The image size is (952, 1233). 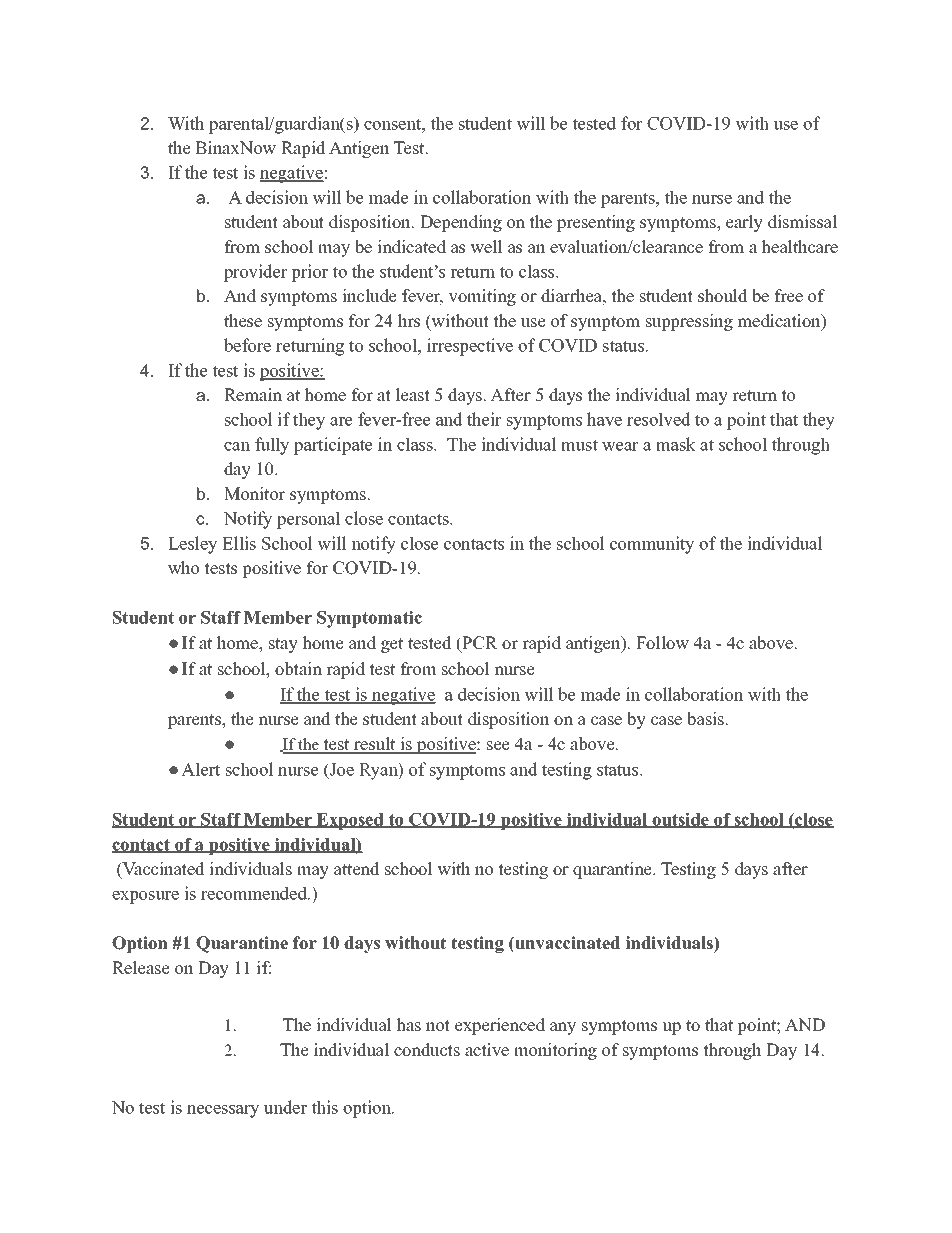 I want to click on early, so click(x=744, y=223).
